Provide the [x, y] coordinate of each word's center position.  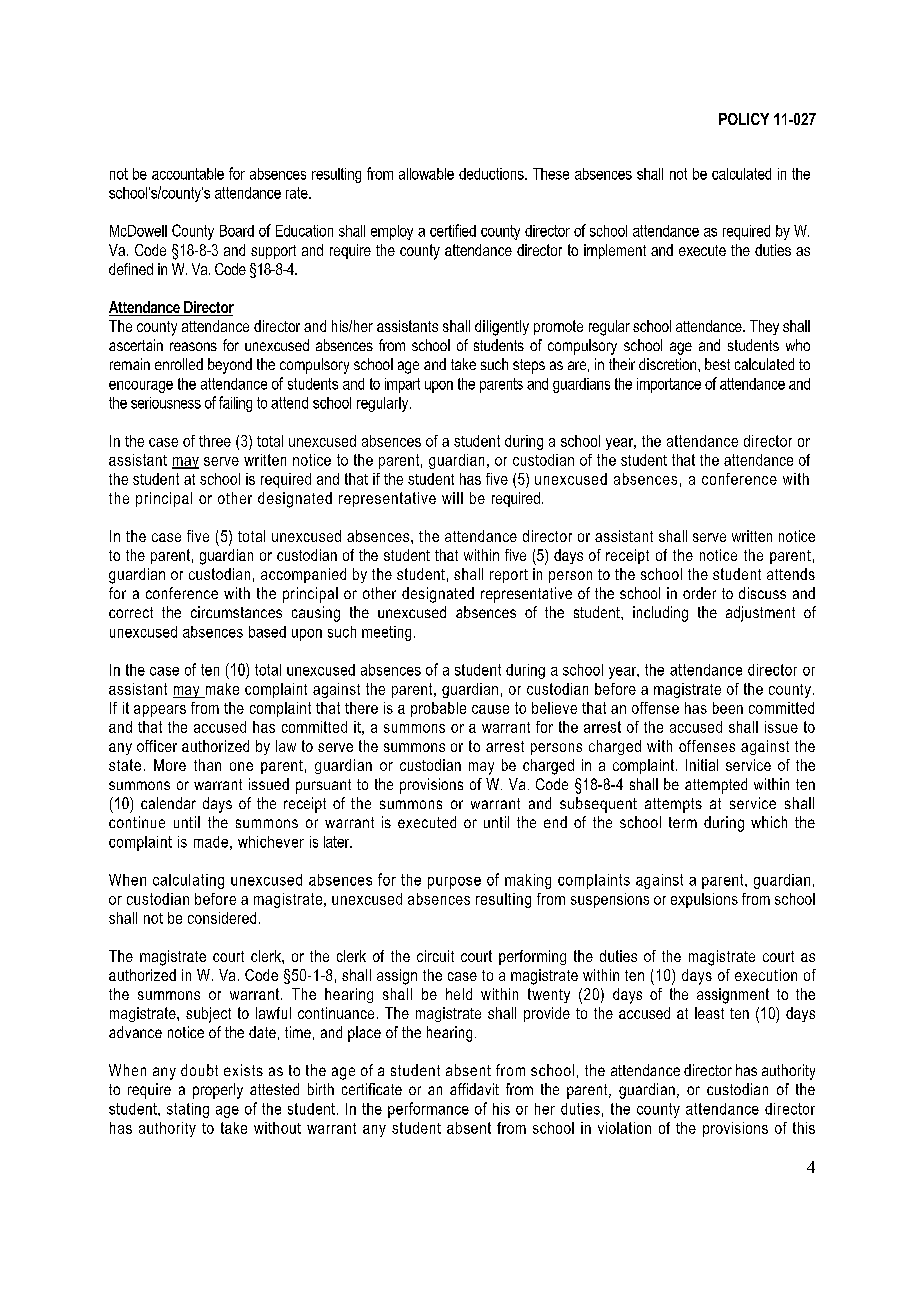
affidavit [474, 1089]
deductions [492, 174]
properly [218, 1091]
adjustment [760, 614]
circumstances [236, 612]
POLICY [744, 119]
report [509, 576]
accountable [188, 174]
